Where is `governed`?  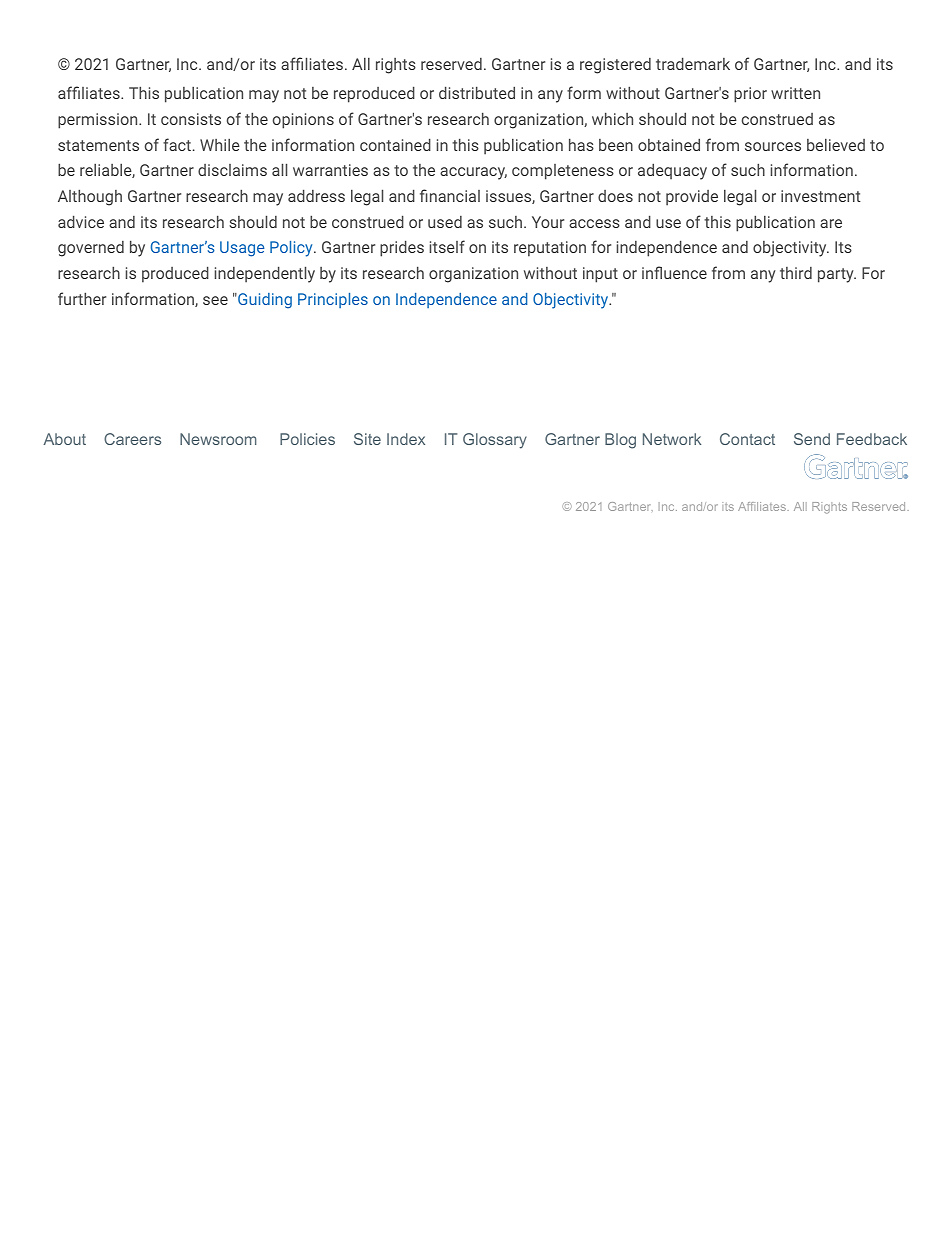
governed is located at coordinates (91, 249).
